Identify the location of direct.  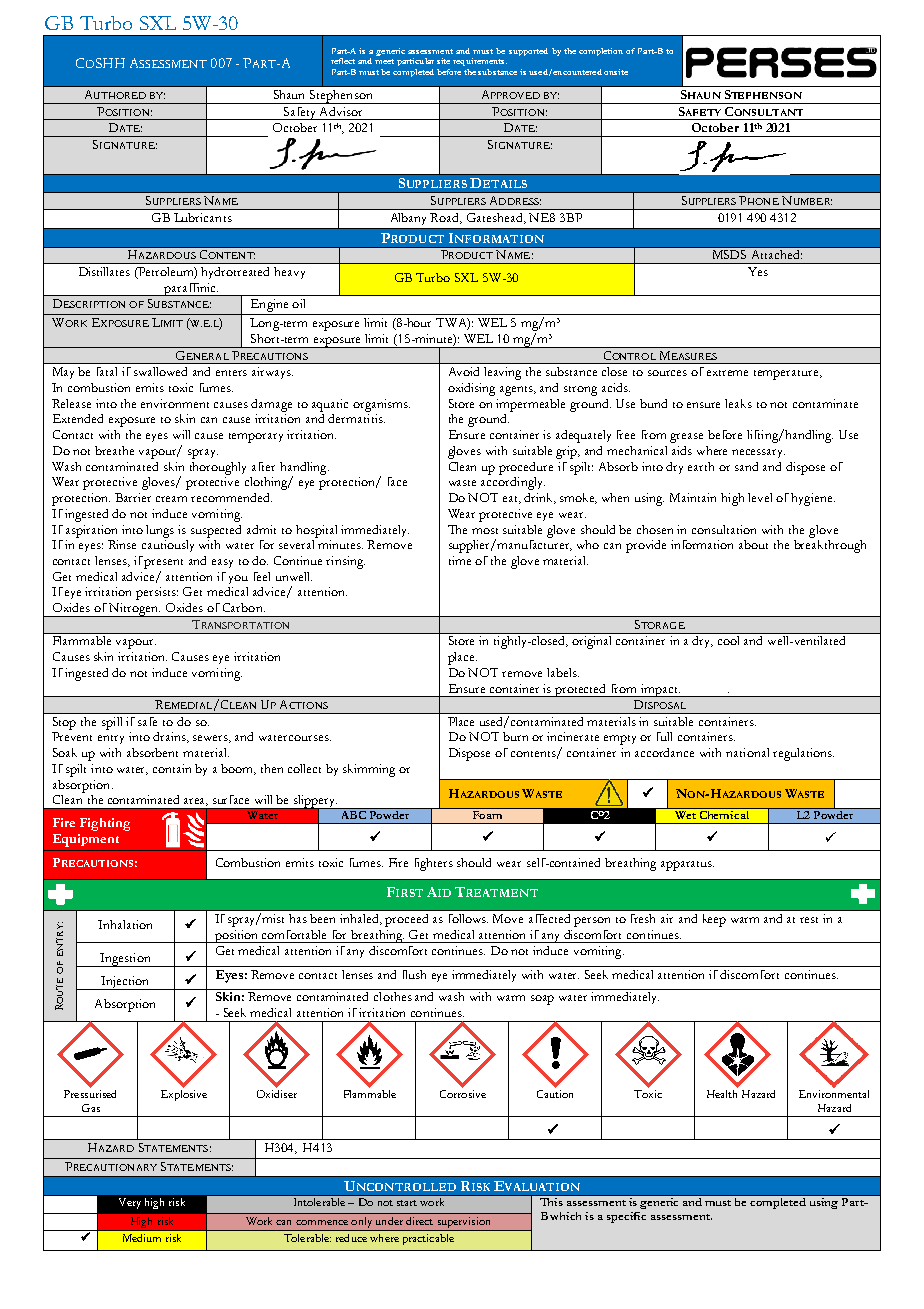
(419, 1221).
